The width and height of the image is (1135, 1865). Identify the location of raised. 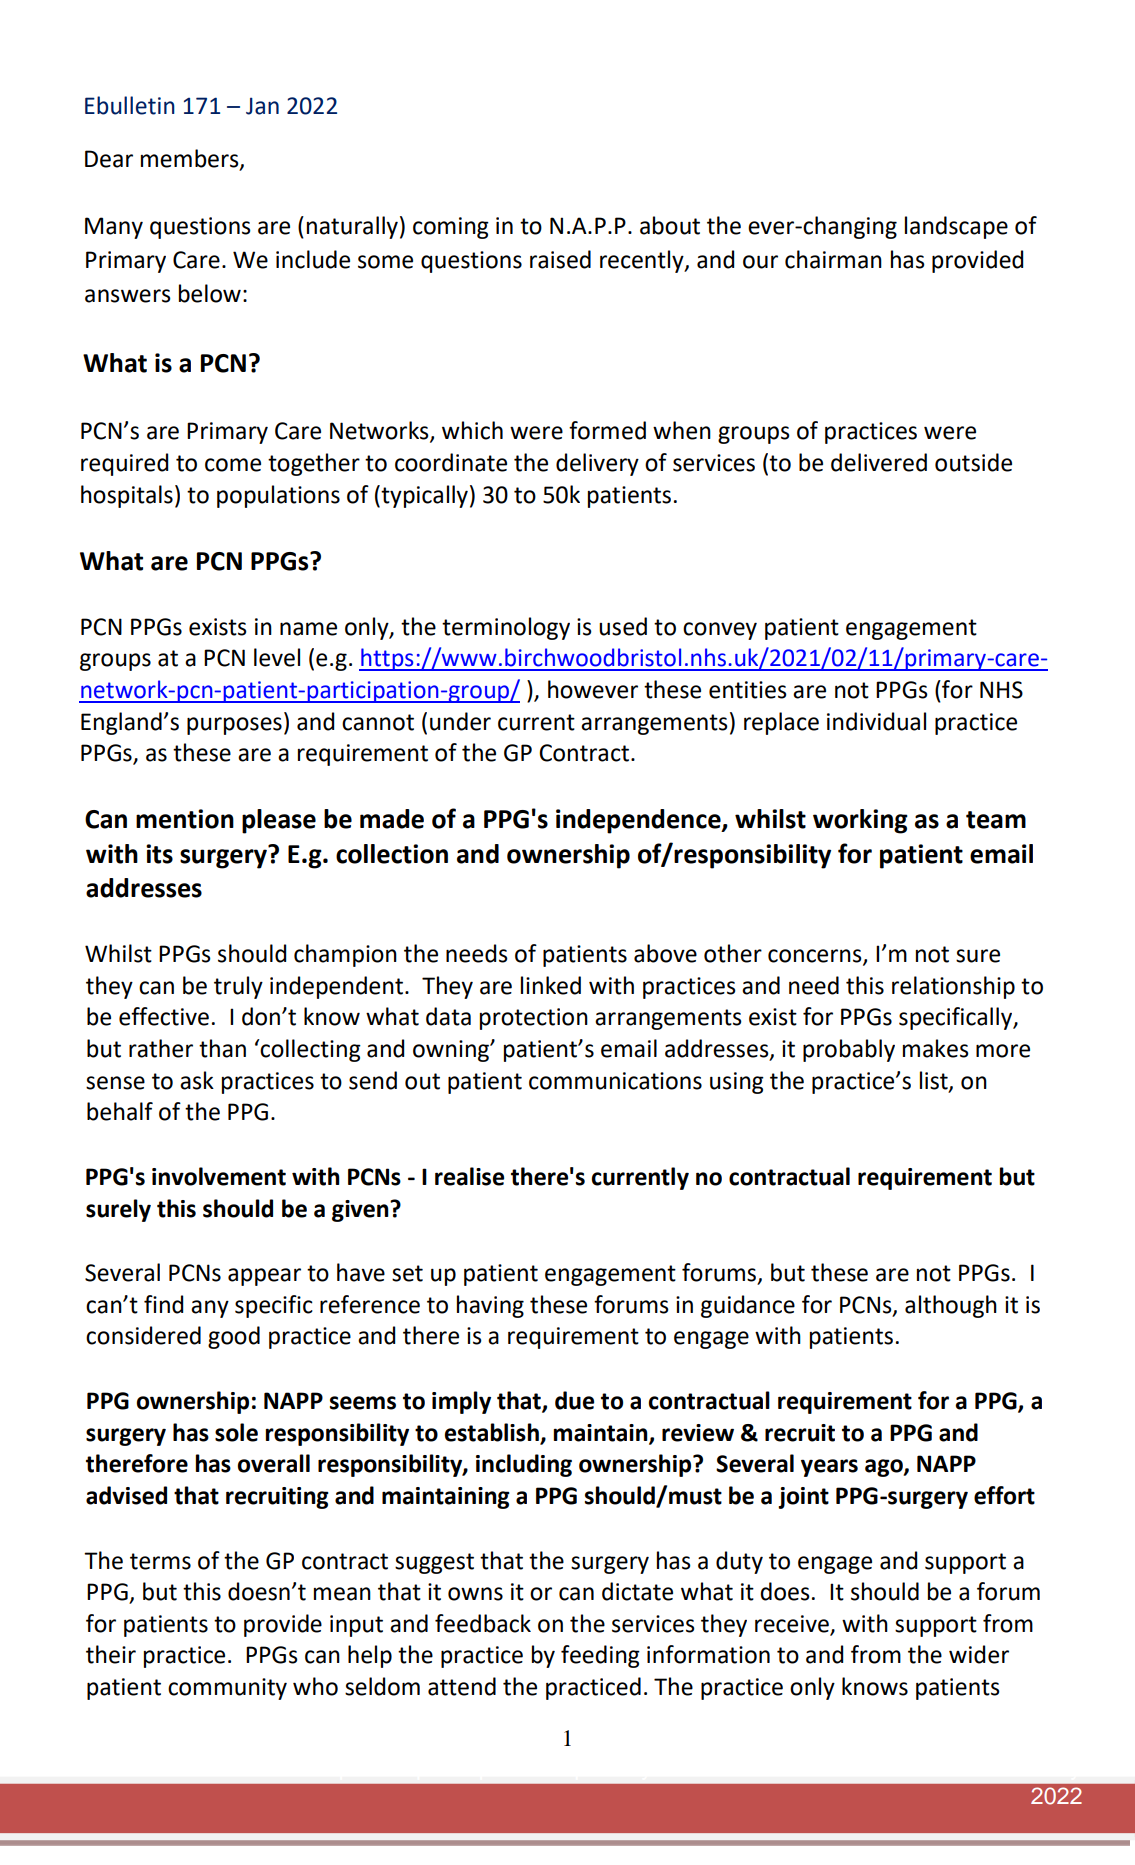
(560, 259).
